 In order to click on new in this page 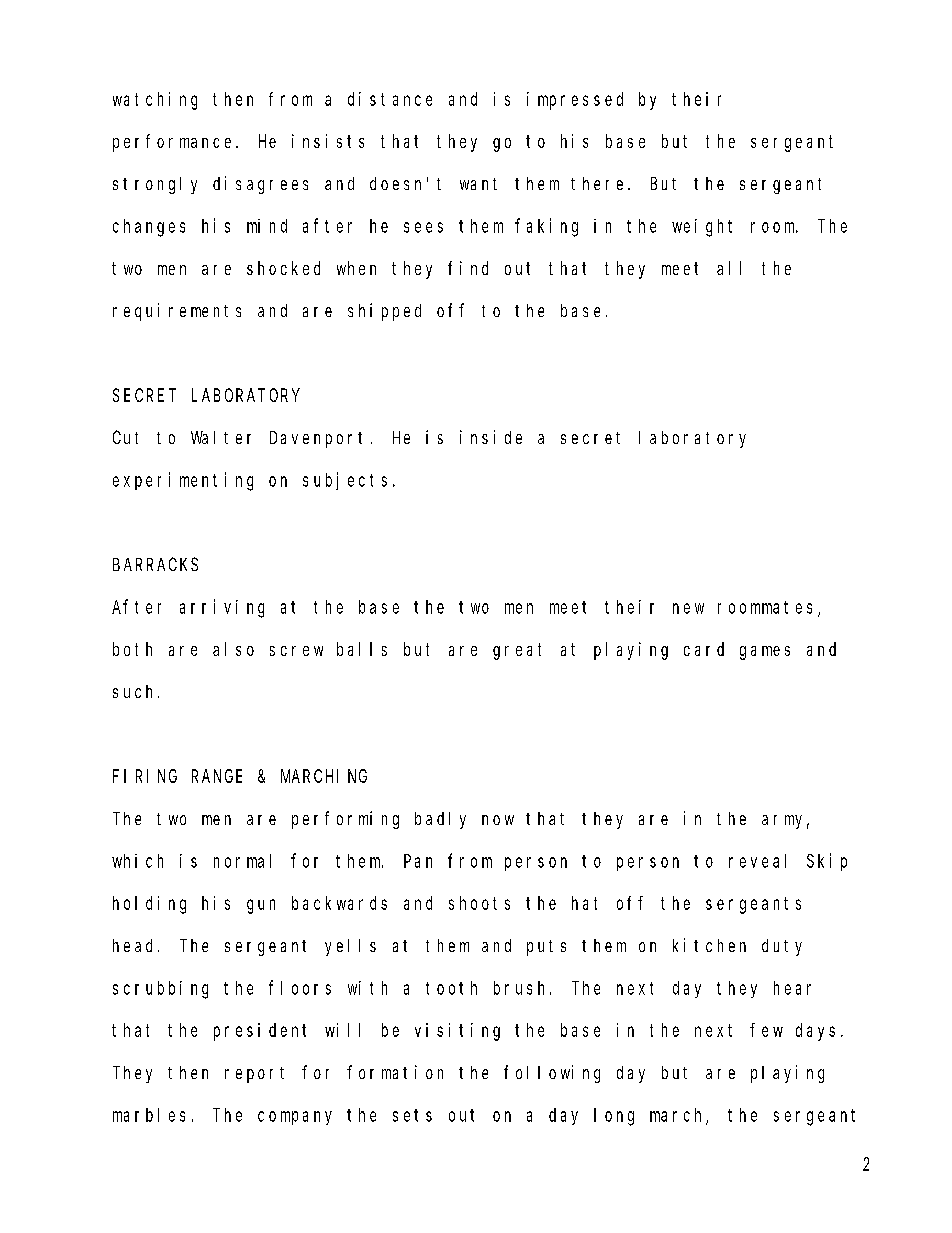, I will do `click(688, 608)`.
